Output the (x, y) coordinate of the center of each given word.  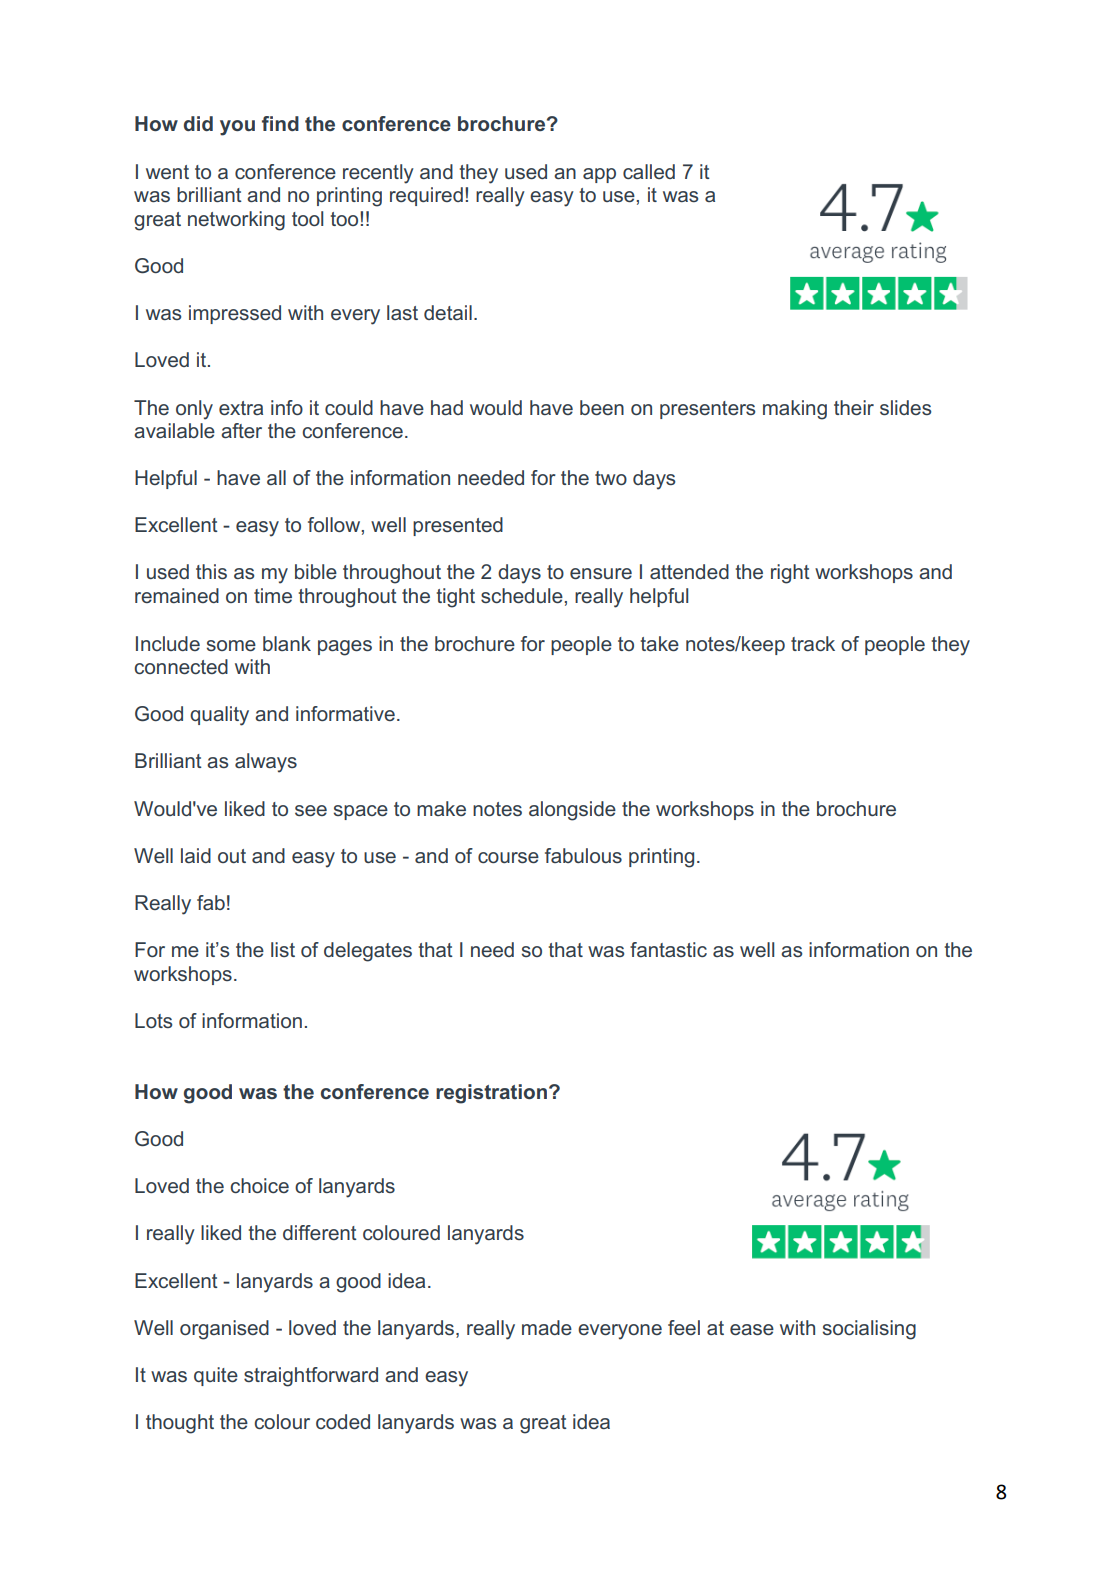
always (266, 763)
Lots (153, 1020)
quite (216, 1376)
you (237, 128)
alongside (572, 811)
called (649, 171)
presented (458, 526)
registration (491, 1094)
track (813, 643)
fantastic (668, 949)
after (241, 430)
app (599, 175)
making (795, 410)
